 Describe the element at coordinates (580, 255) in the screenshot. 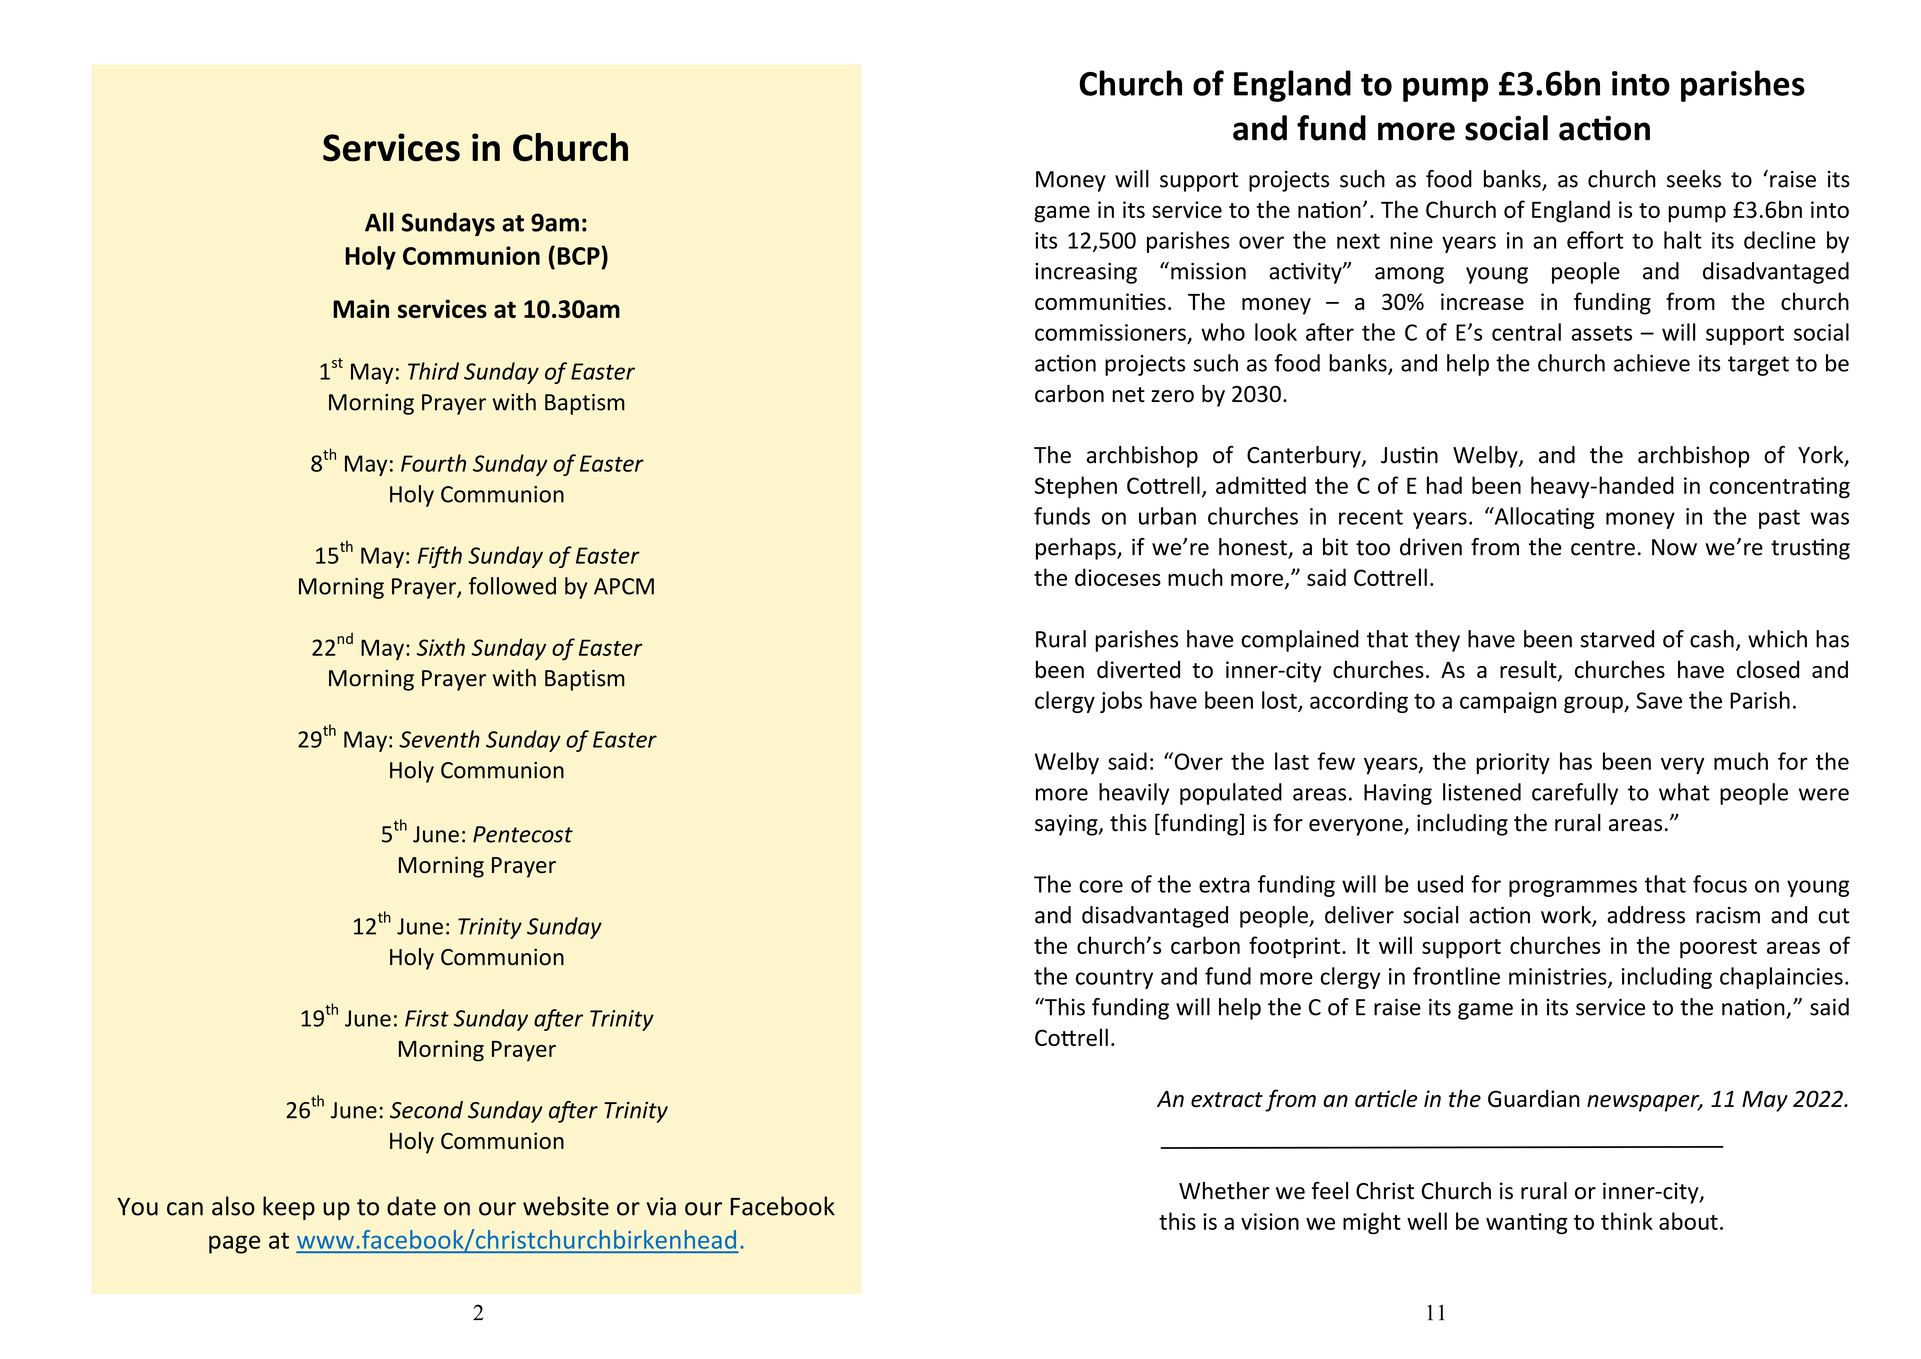

I see `BCP` at that location.
